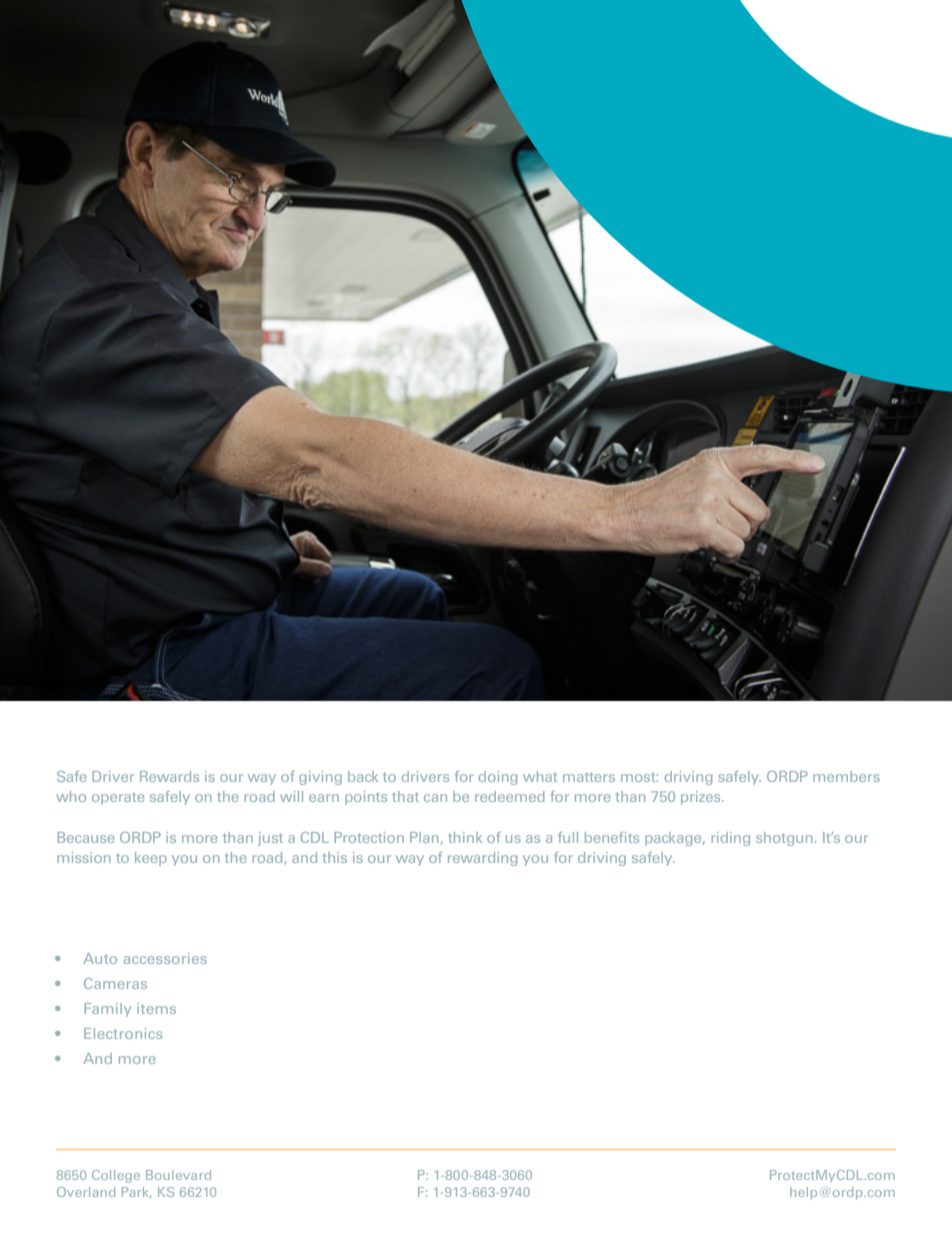 The width and height of the screenshot is (952, 1233). What do you see at coordinates (435, 798) in the screenshot?
I see `can` at bounding box center [435, 798].
